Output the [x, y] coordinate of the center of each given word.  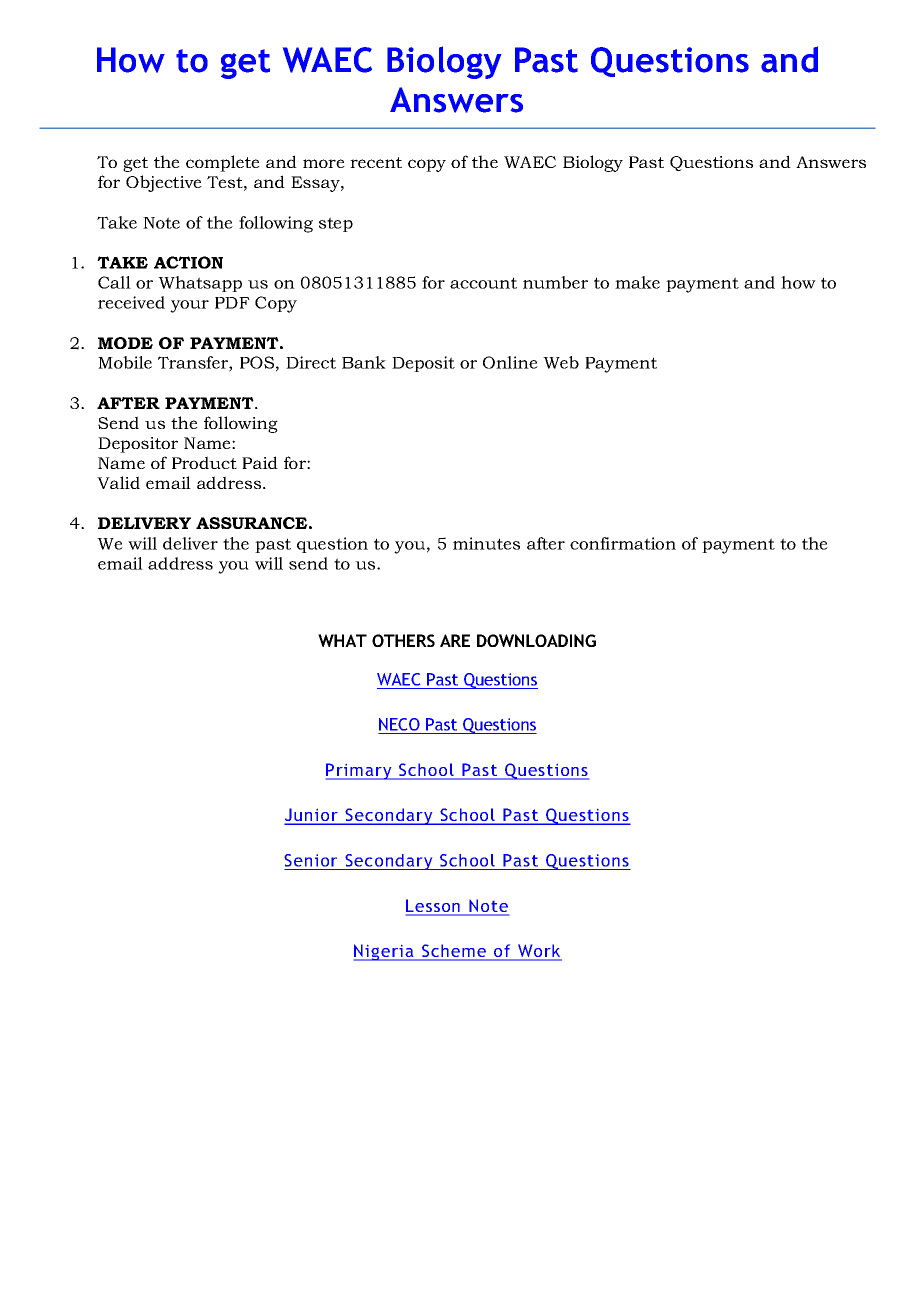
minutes [486, 543]
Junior [312, 816]
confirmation [623, 543]
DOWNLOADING [536, 640]
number [555, 282]
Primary [360, 771]
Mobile [125, 362]
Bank [364, 362]
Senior [310, 860]
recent [376, 162]
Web [561, 362]
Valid [118, 482]
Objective [164, 183]
